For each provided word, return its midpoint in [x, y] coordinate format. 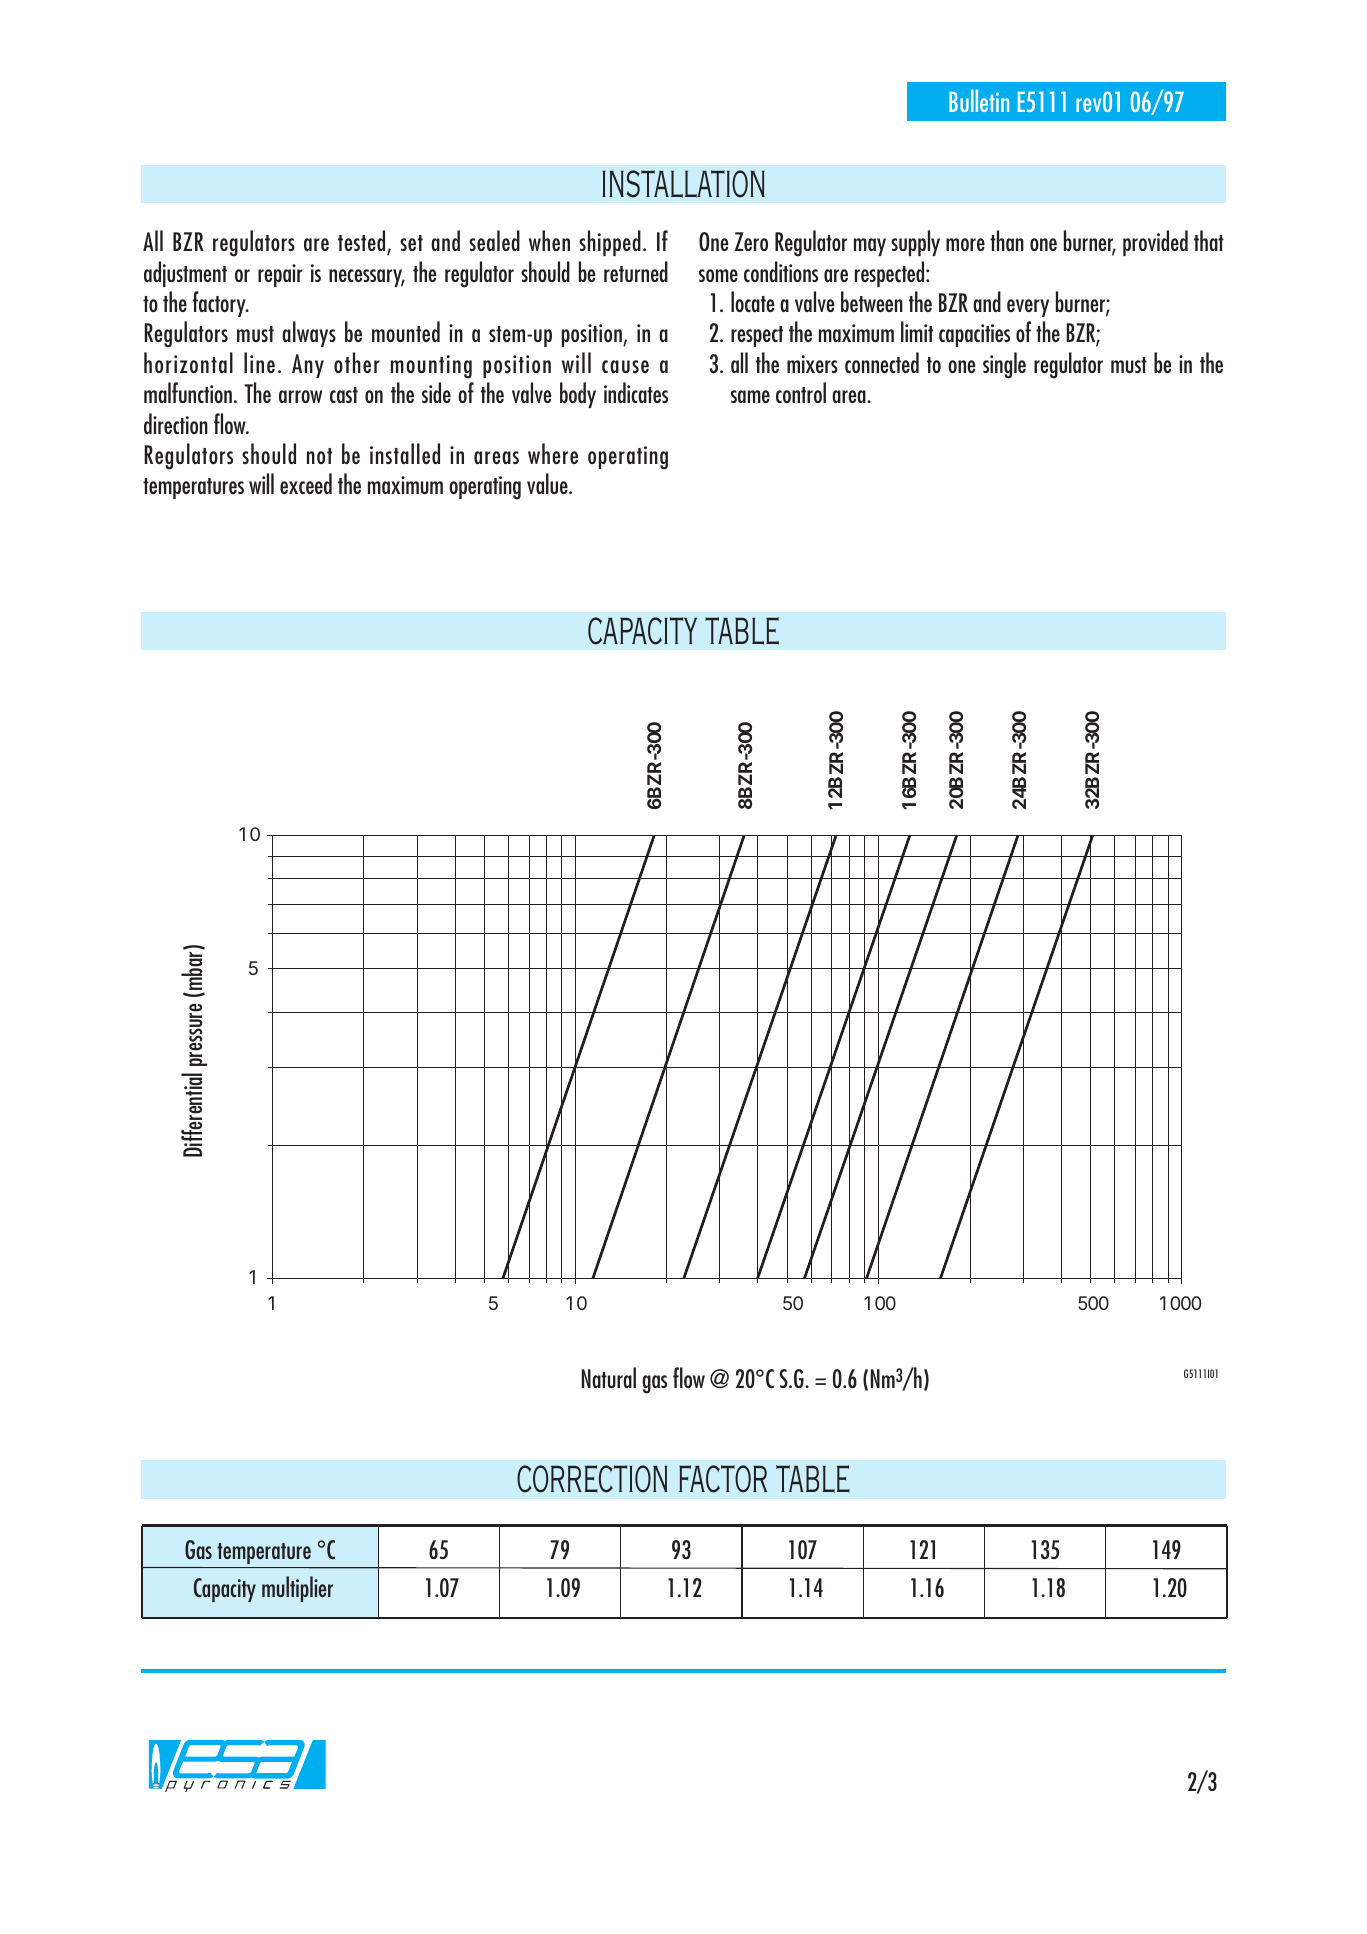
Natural [608, 1377]
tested [363, 242]
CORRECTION [592, 1479]
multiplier [297, 1589]
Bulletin [979, 100]
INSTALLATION [683, 184]
